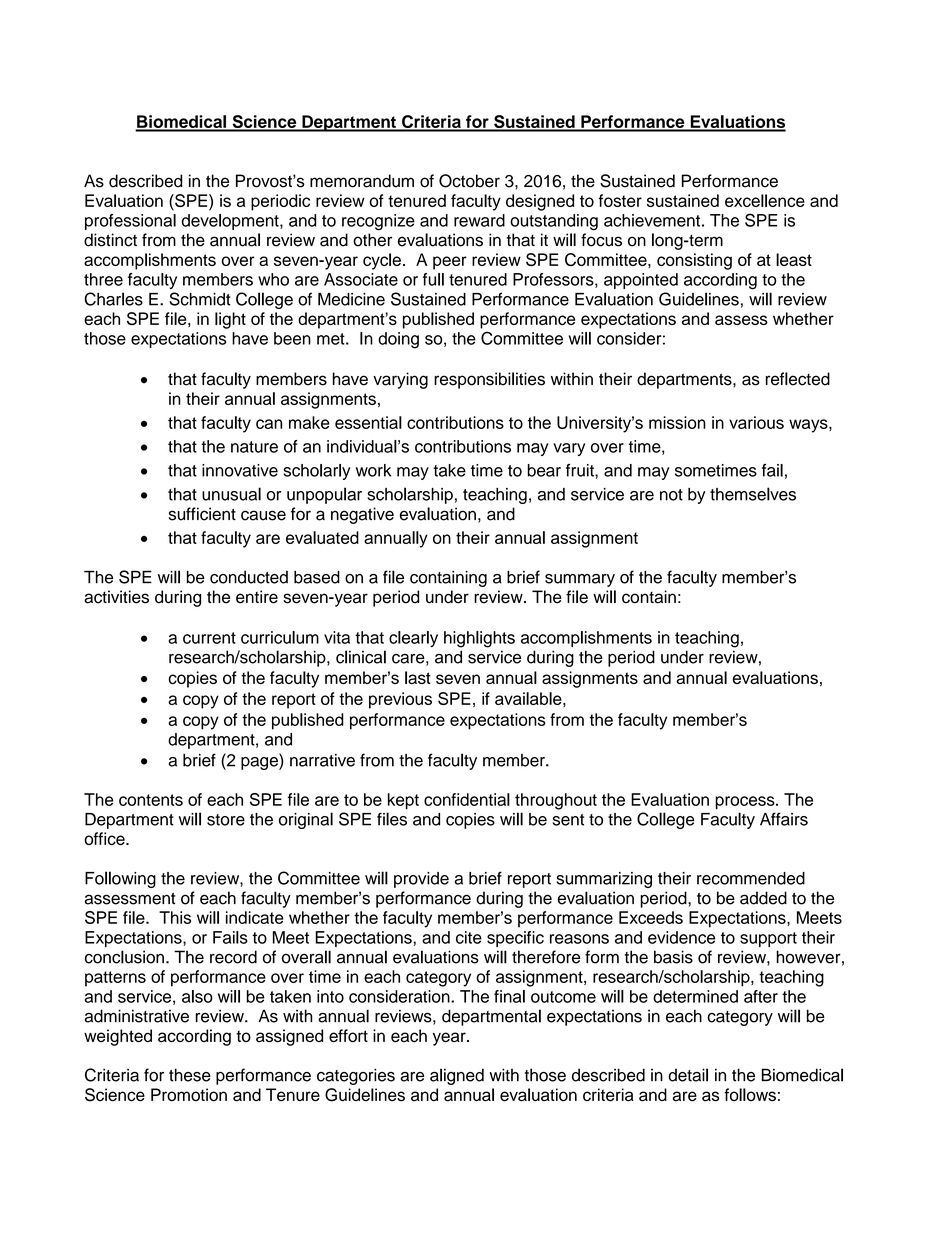 The width and height of the screenshot is (952, 1233). What do you see at coordinates (489, 380) in the screenshot?
I see `responsibilities` at bounding box center [489, 380].
